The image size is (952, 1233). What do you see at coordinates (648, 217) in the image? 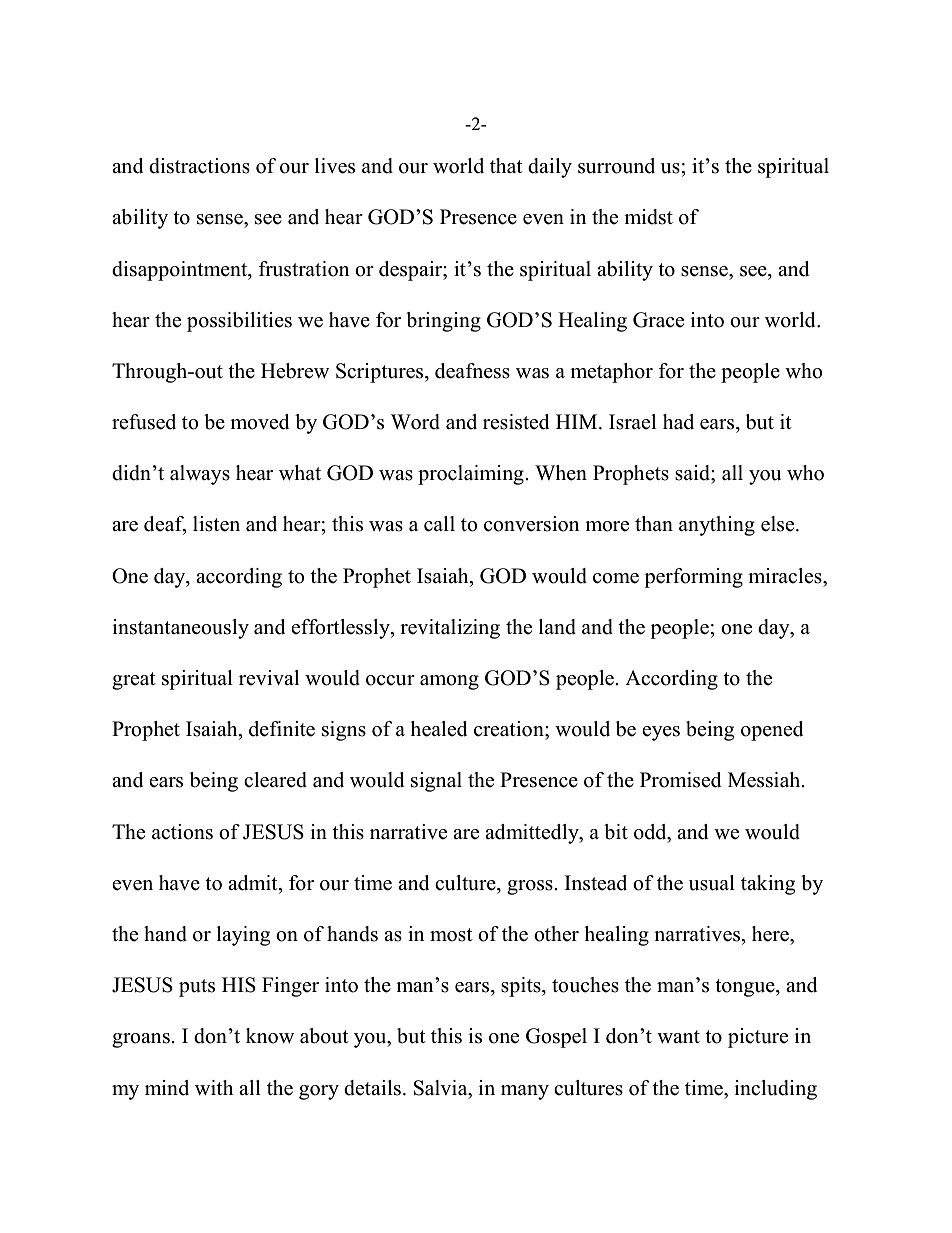
I see `midst` at bounding box center [648, 217].
